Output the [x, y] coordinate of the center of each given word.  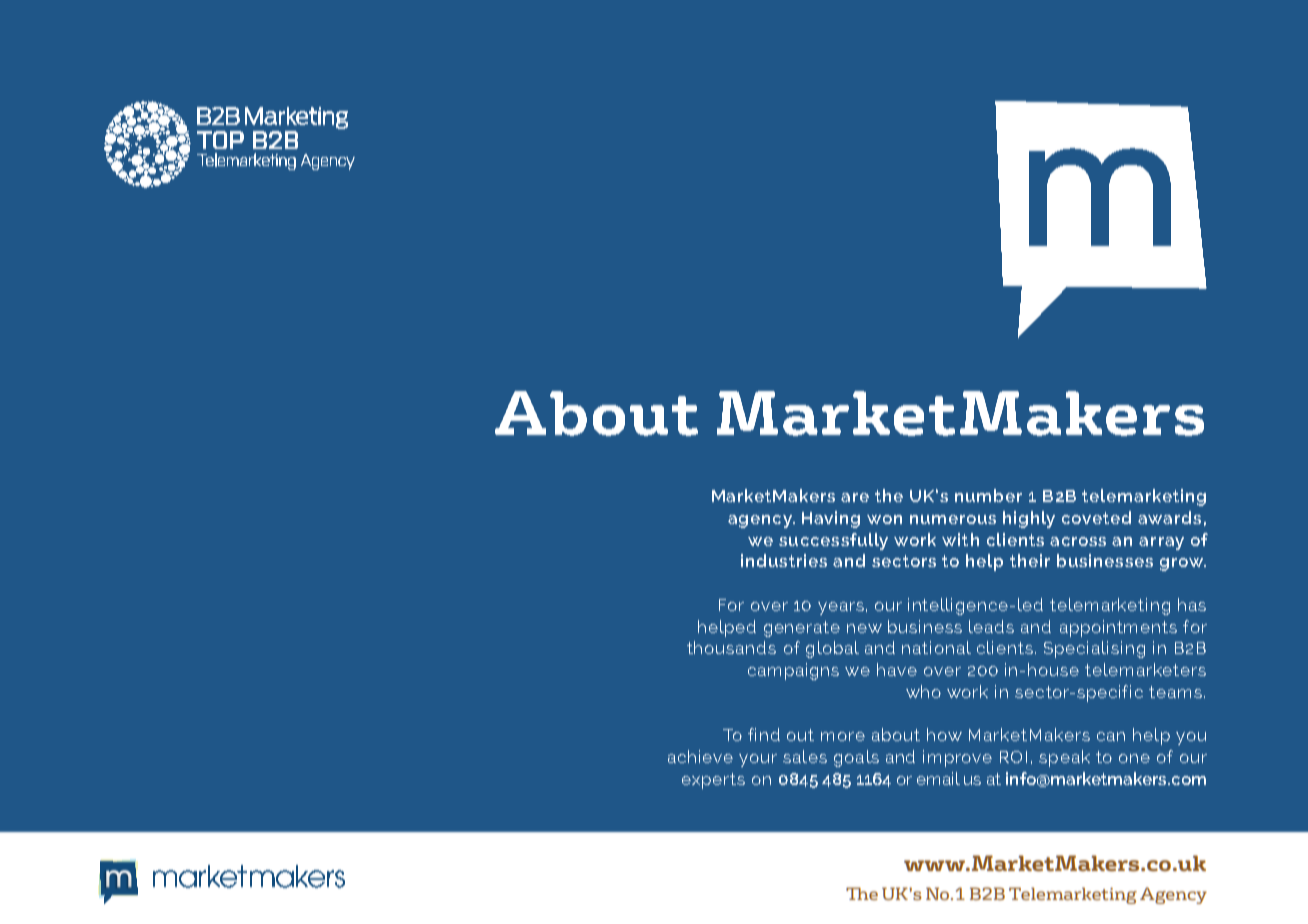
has [1192, 604]
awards [1169, 517]
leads [991, 626]
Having [831, 519]
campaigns [793, 671]
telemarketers [1145, 669]
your [758, 760]
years [841, 608]
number [988, 495]
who [923, 691]
